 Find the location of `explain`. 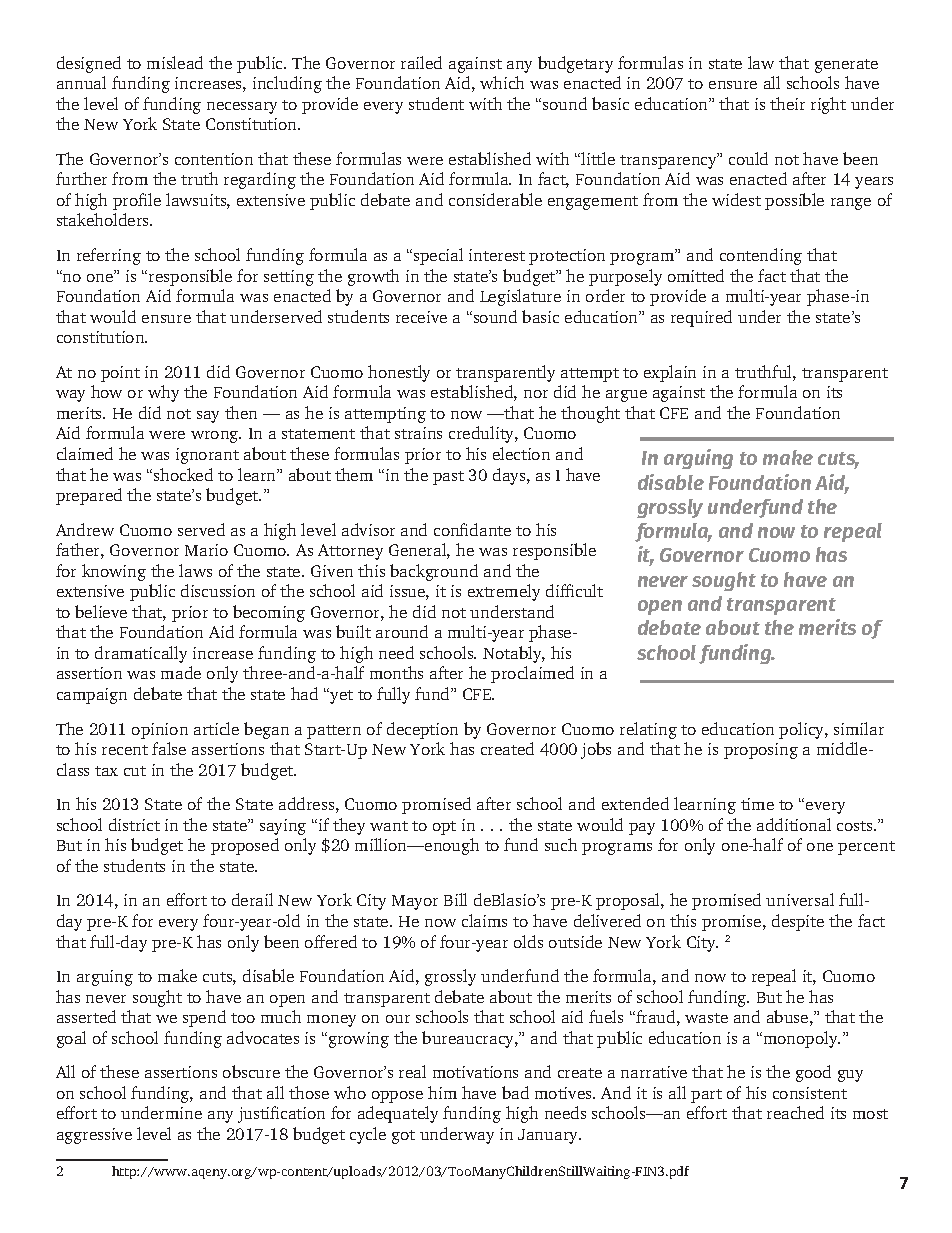

explain is located at coordinates (670, 373).
